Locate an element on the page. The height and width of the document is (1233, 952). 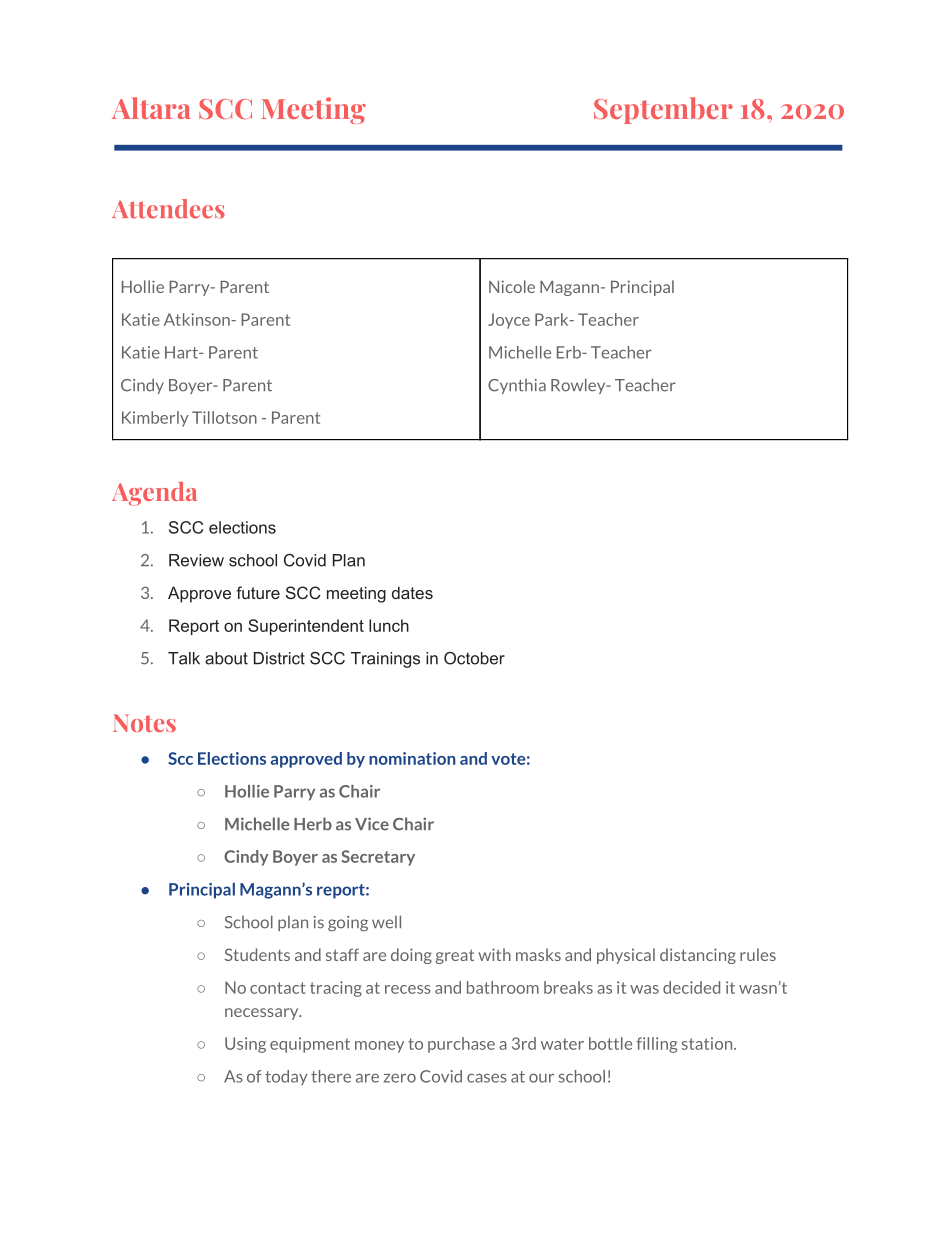
October is located at coordinates (474, 658).
